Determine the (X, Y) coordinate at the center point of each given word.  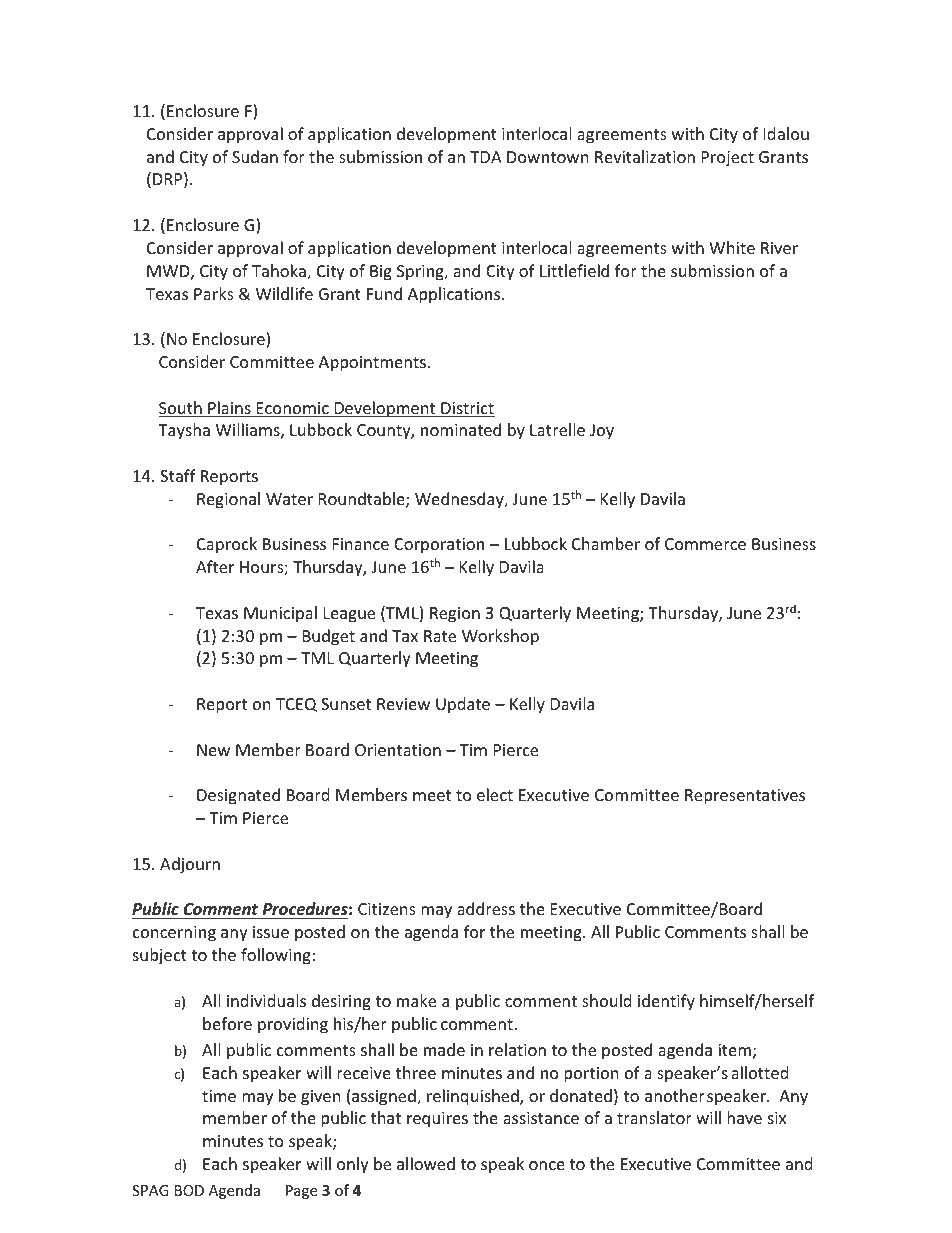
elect (495, 794)
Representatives (745, 797)
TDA (486, 157)
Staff (178, 475)
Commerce (705, 544)
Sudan (255, 156)
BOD (189, 1190)
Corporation (439, 546)
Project (728, 159)
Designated (238, 796)
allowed (426, 1163)
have (744, 1117)
